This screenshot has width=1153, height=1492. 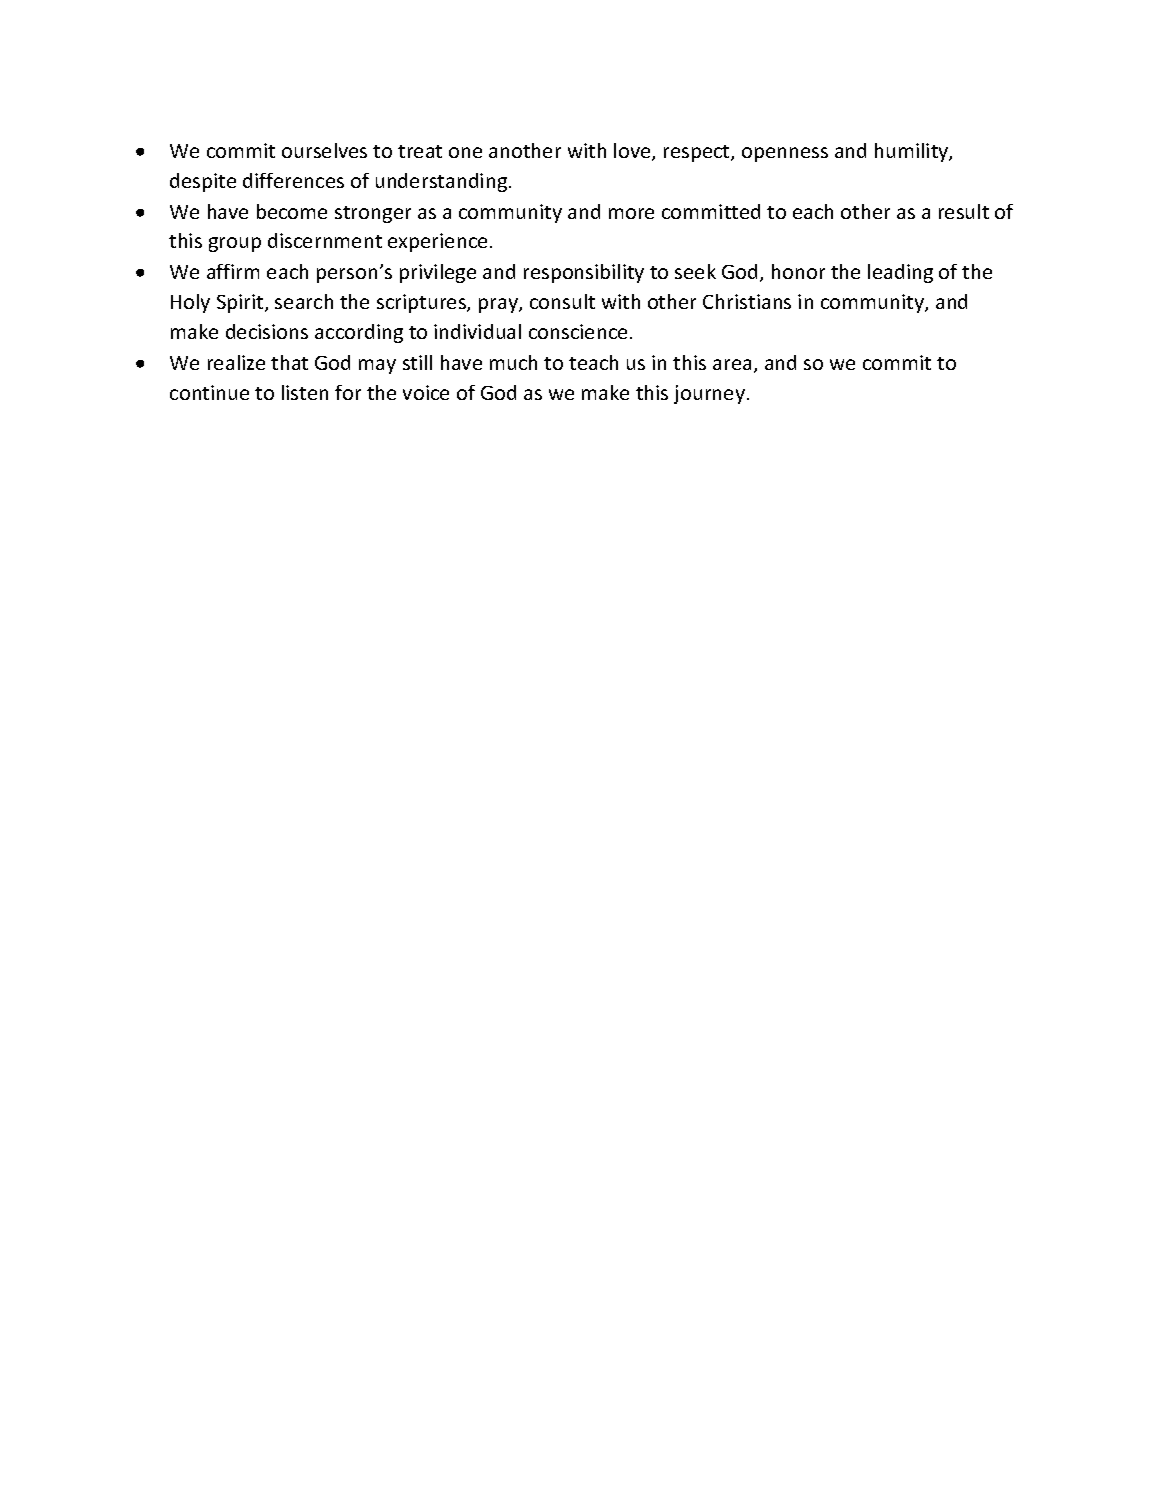 I want to click on result, so click(x=964, y=211).
